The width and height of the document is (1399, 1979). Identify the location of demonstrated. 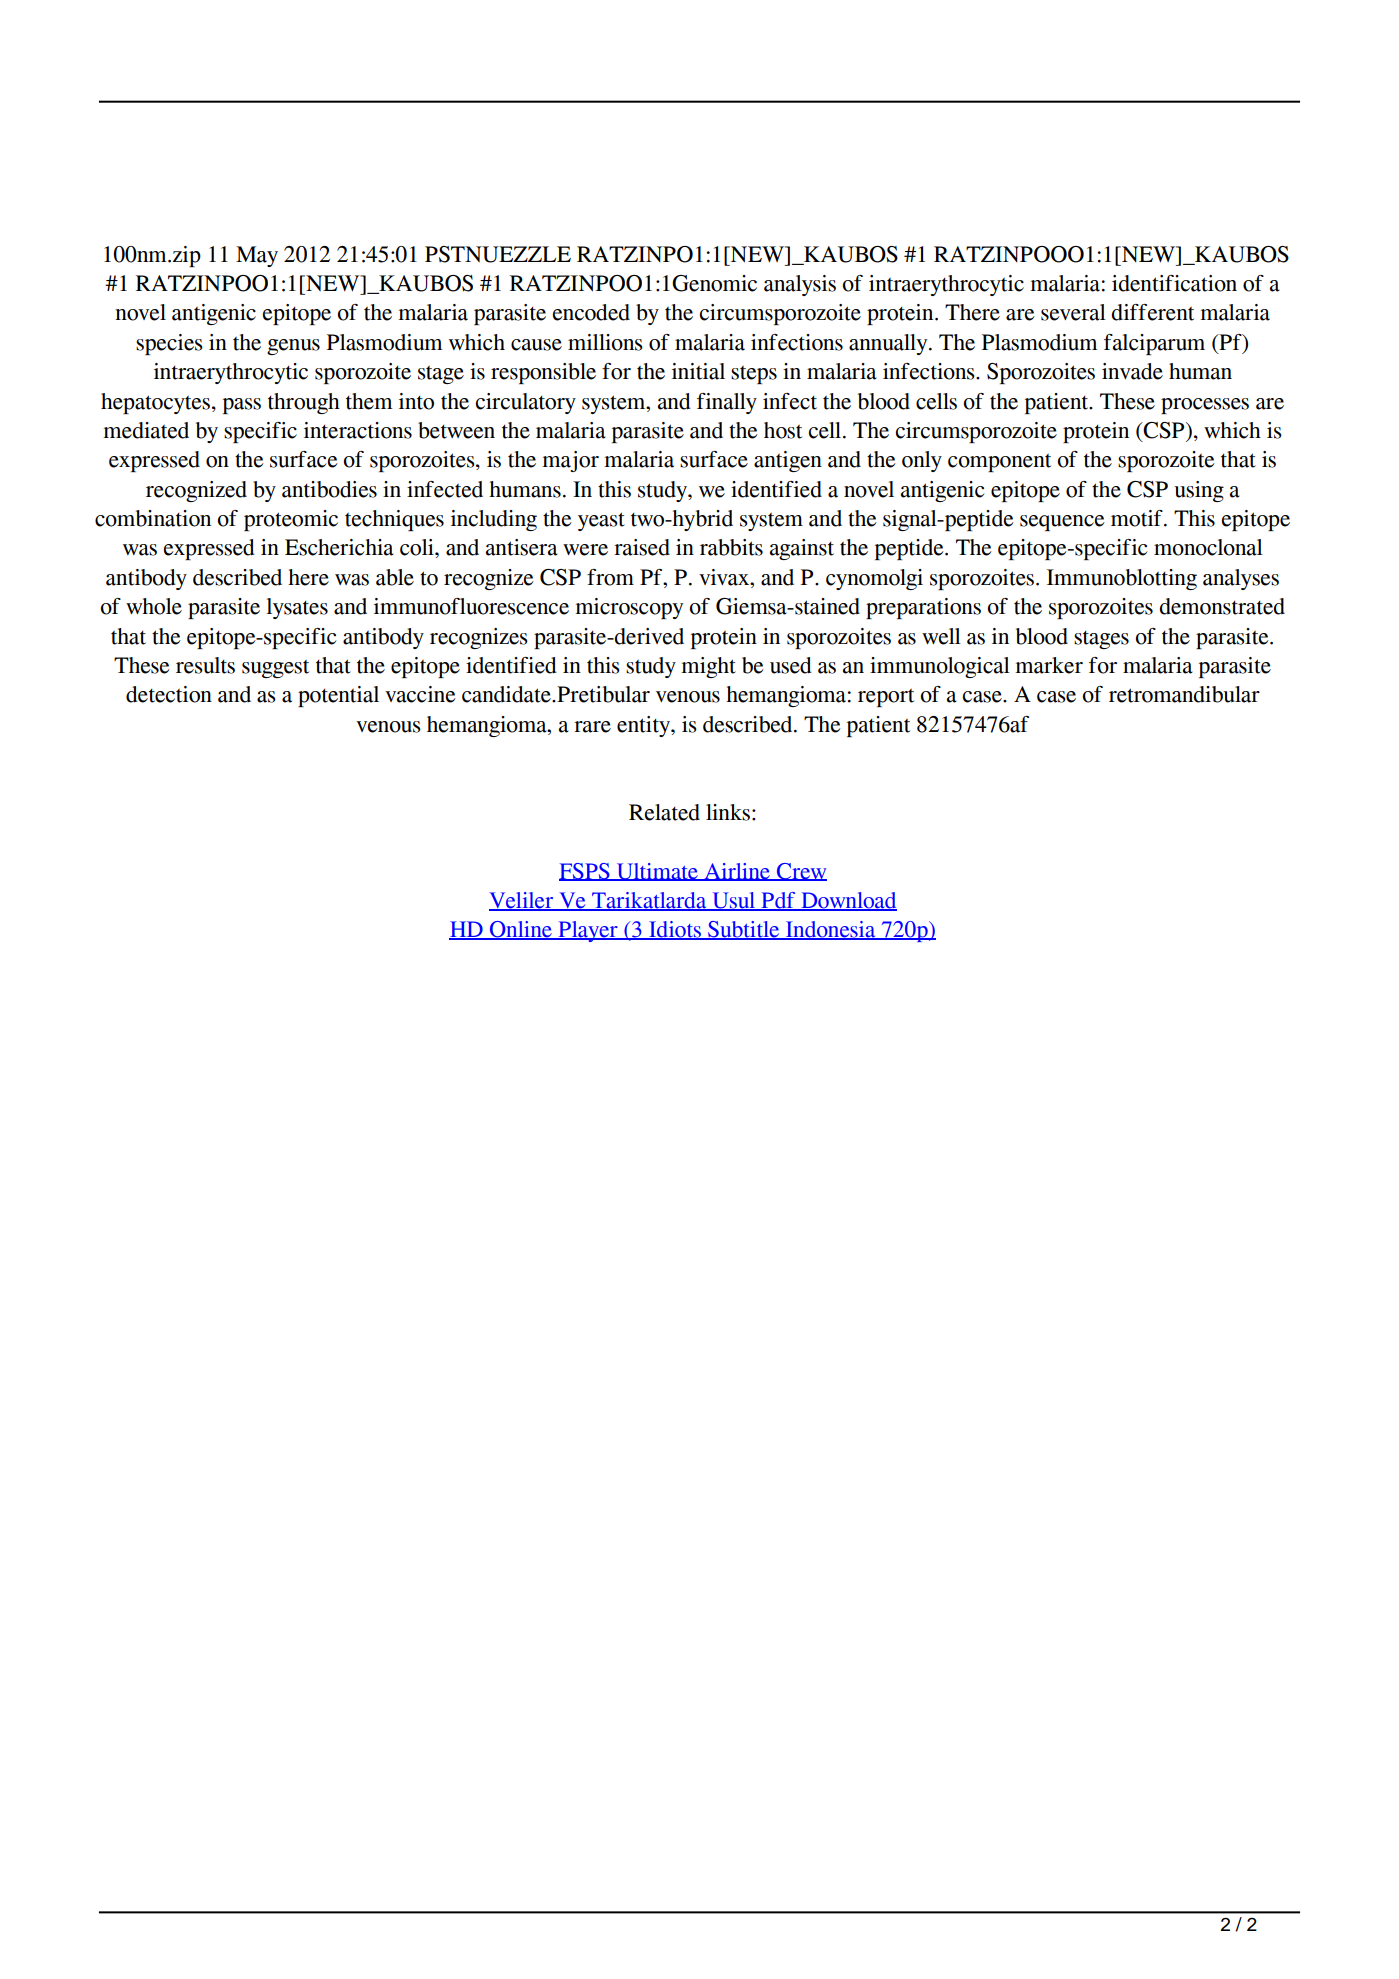
(1222, 606).
